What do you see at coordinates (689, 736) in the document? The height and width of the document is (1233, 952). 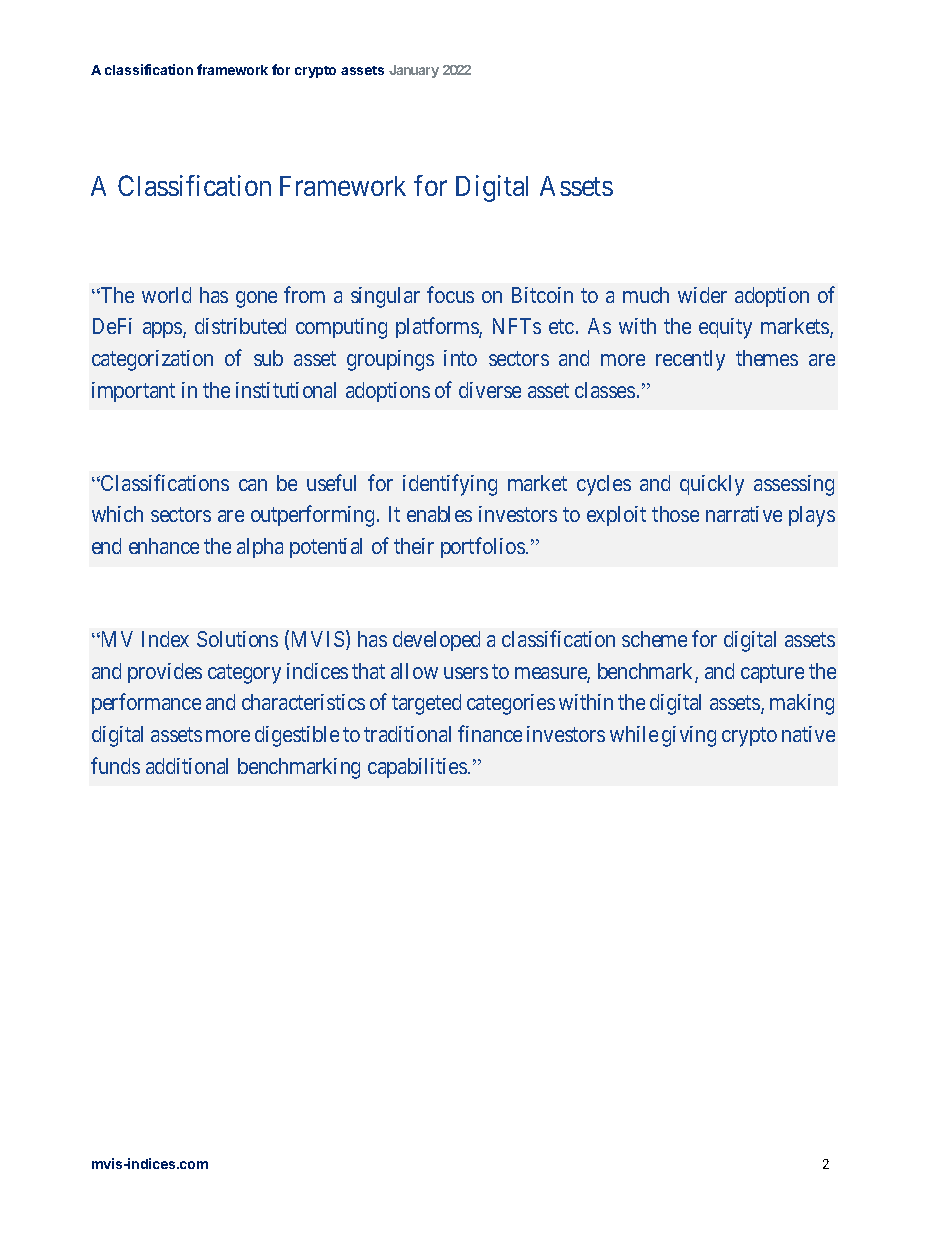 I see `giving` at bounding box center [689, 736].
